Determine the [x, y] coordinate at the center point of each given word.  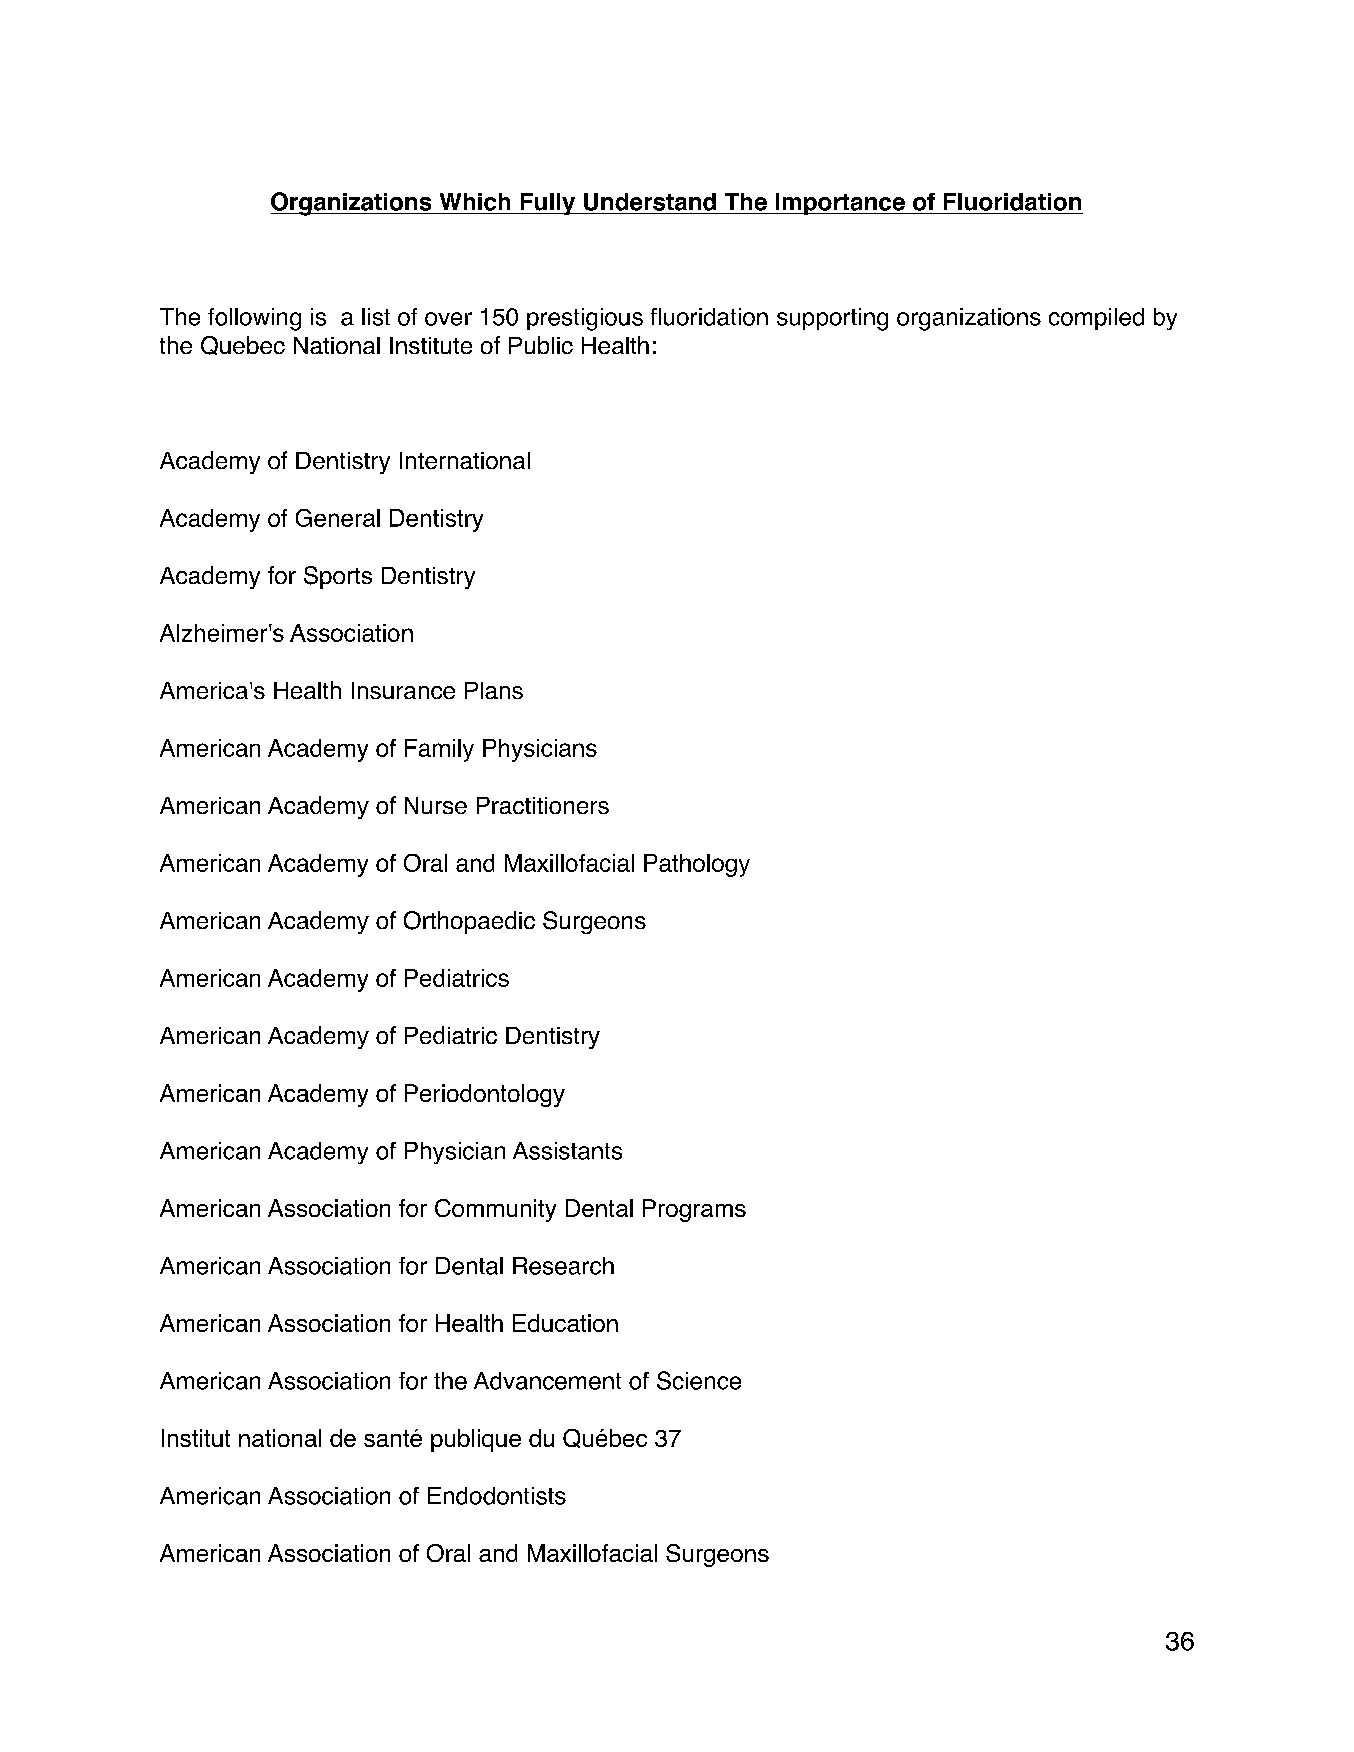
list [376, 317]
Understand [650, 202]
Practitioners [543, 805]
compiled [1096, 319]
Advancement [547, 1381]
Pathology [697, 865]
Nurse [436, 805]
